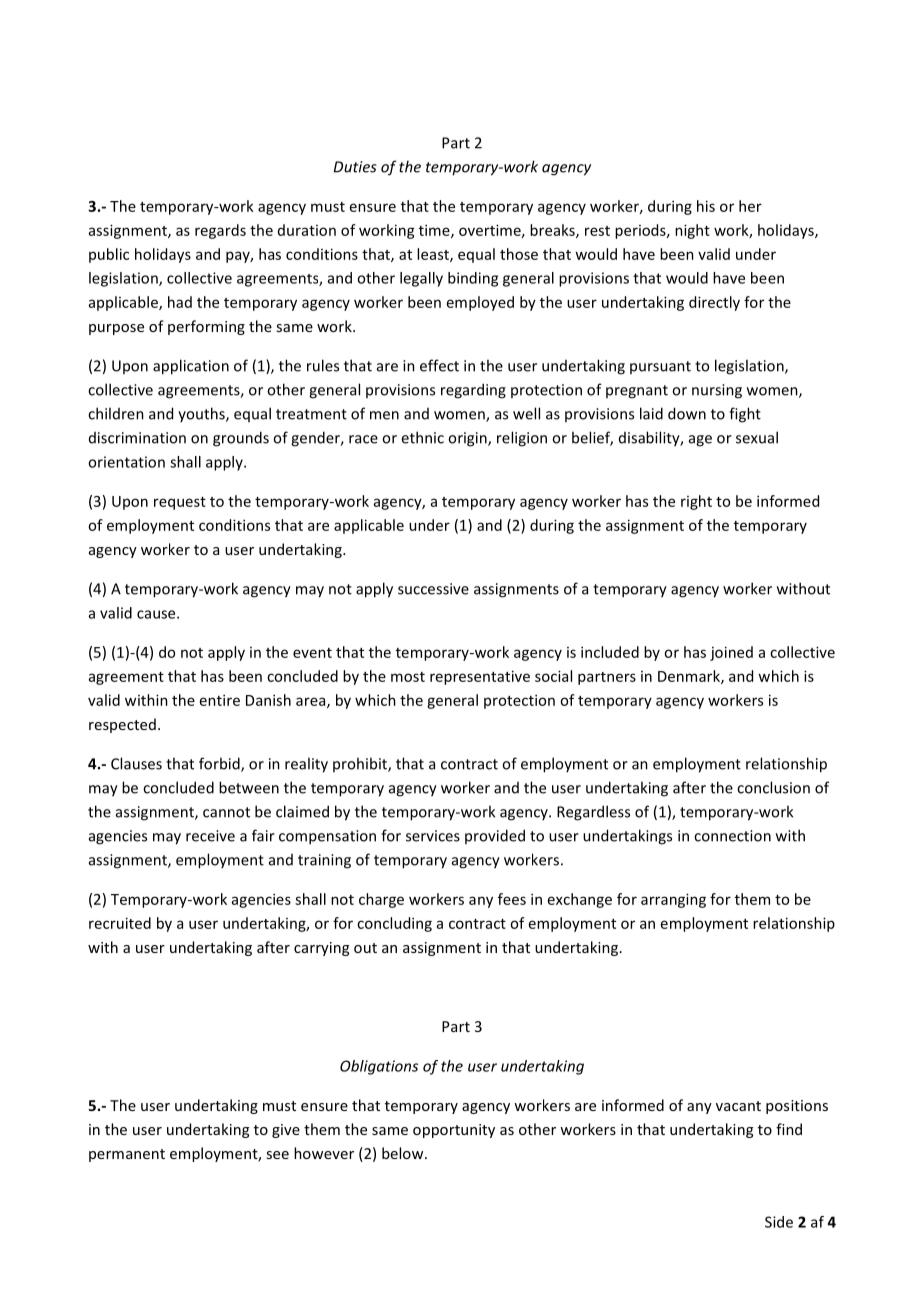  Describe the element at coordinates (706, 206) in the image. I see `his` at that location.
